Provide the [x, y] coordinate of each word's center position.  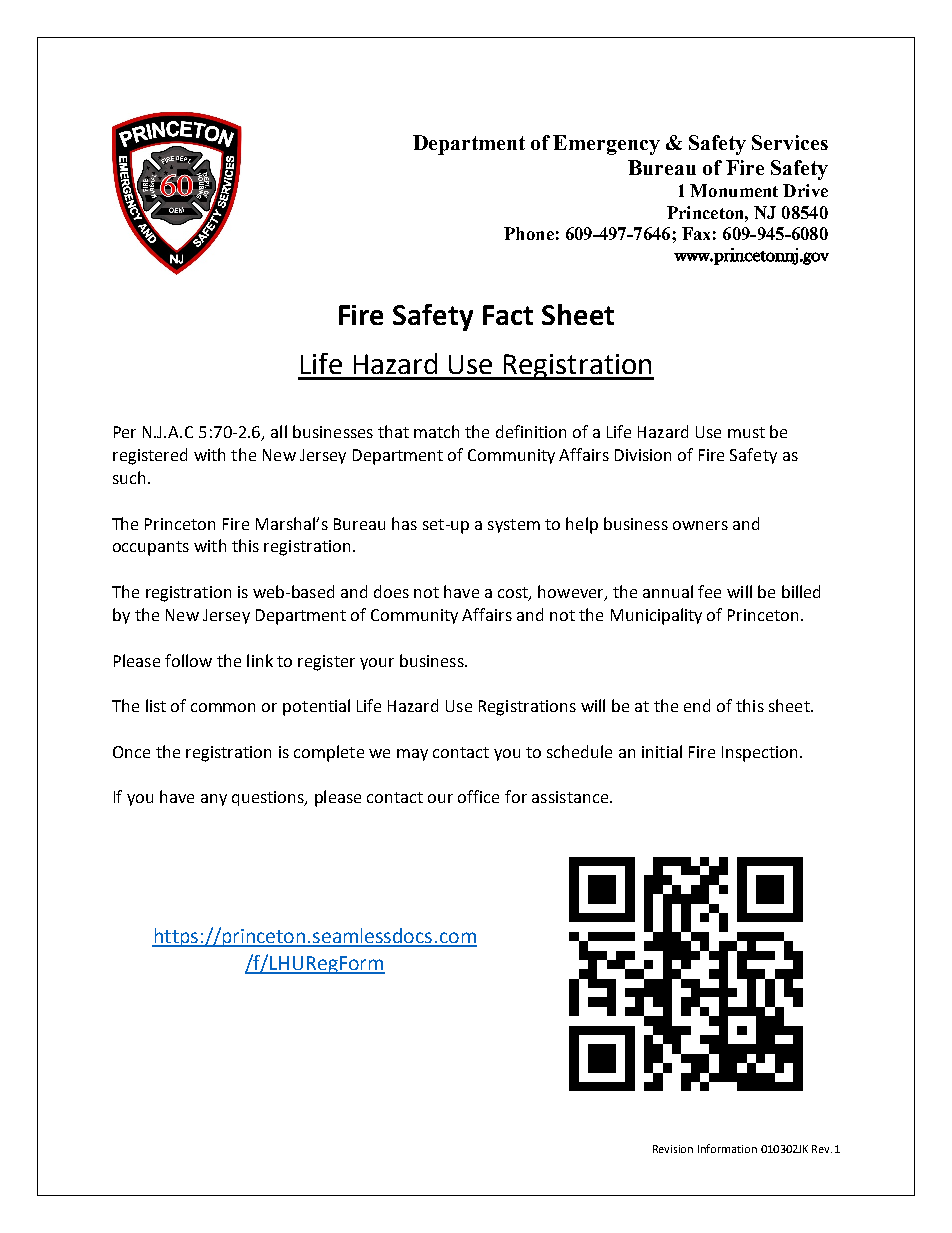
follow [188, 660]
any [214, 800]
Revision [673, 1149]
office [478, 796]
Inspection [759, 754]
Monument [734, 190]
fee [709, 591]
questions [269, 798]
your [377, 664]
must [746, 432]
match [436, 431]
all [279, 431]
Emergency [606, 145]
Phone [529, 233]
